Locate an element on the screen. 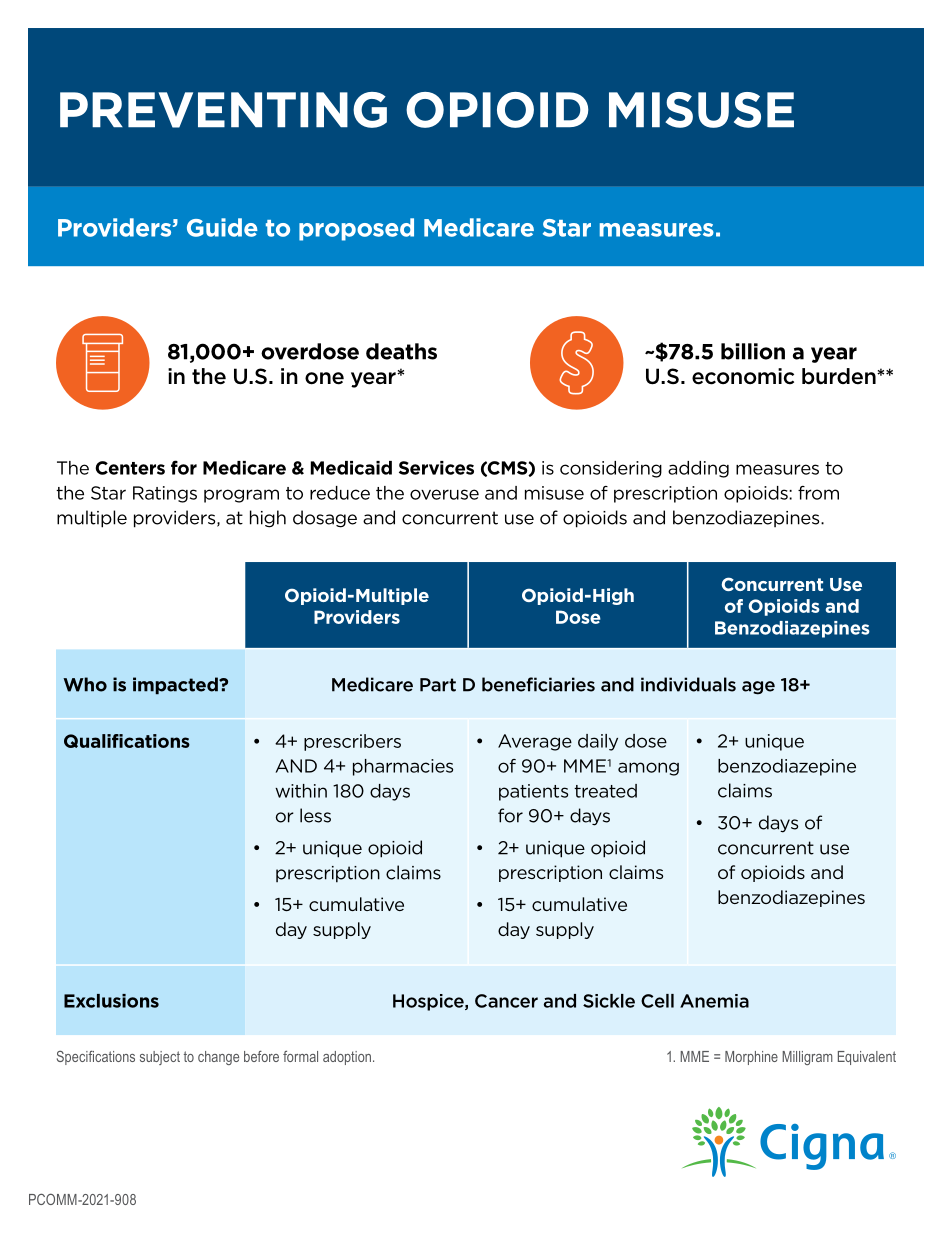  patients is located at coordinates (533, 792).
